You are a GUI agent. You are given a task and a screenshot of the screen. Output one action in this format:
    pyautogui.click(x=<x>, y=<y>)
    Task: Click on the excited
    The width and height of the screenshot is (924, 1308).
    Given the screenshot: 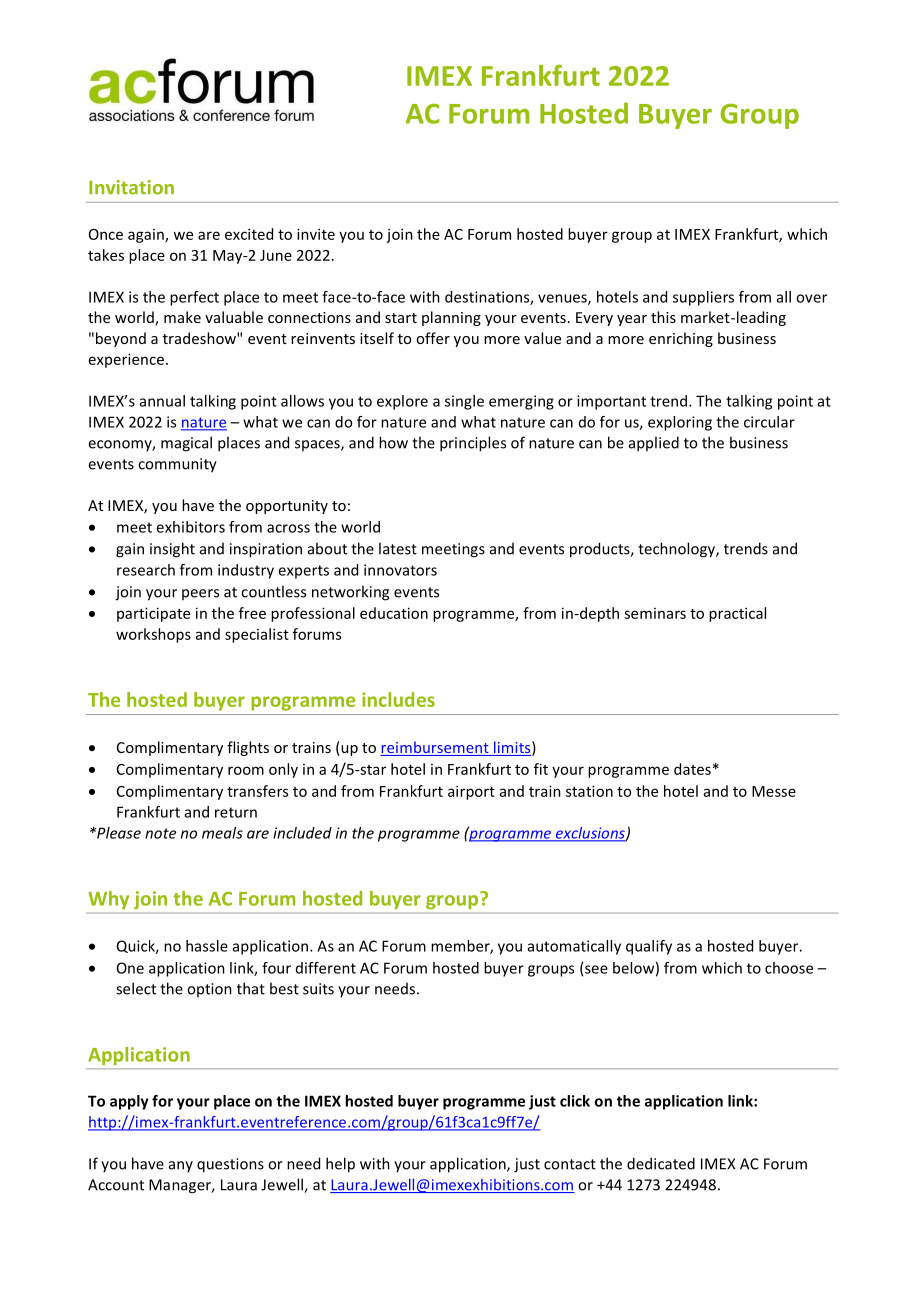 What is the action you would take?
    pyautogui.click(x=249, y=234)
